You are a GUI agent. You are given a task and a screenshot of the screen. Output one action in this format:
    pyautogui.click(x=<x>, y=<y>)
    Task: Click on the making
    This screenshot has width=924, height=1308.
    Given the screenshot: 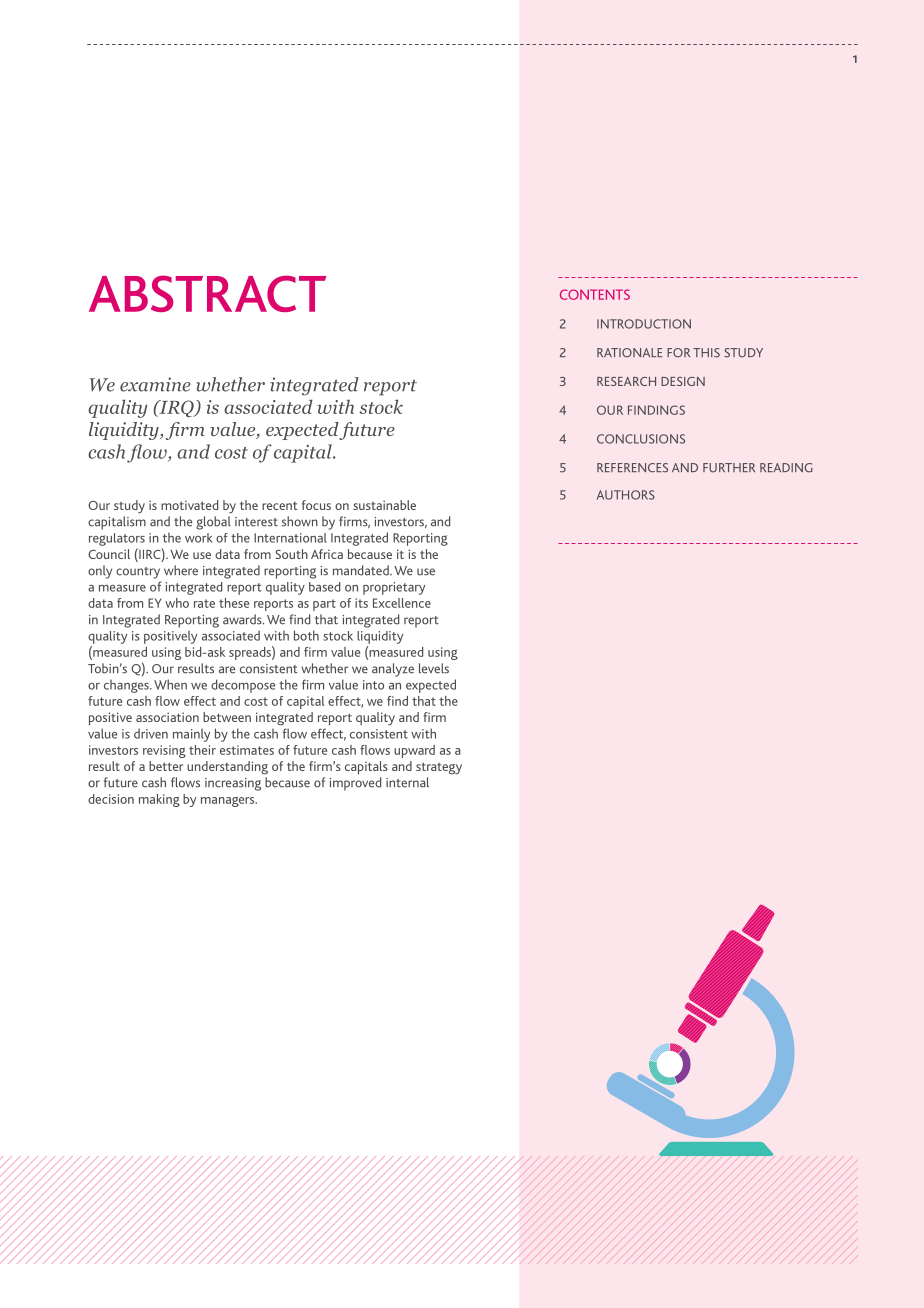 What is the action you would take?
    pyautogui.click(x=159, y=800)
